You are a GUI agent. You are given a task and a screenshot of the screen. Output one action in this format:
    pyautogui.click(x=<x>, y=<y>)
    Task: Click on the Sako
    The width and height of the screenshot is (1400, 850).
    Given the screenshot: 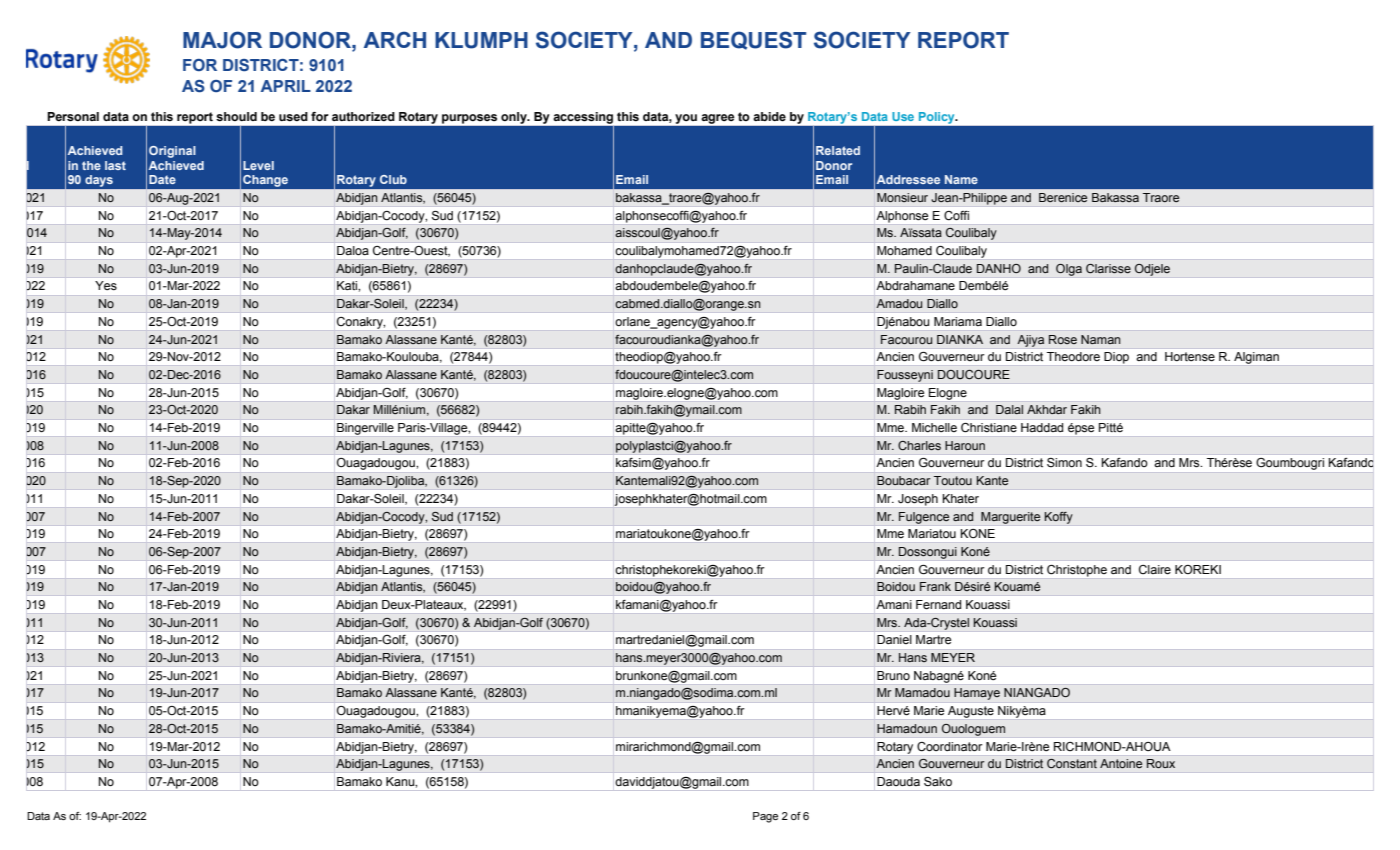 What is the action you would take?
    pyautogui.click(x=938, y=781)
